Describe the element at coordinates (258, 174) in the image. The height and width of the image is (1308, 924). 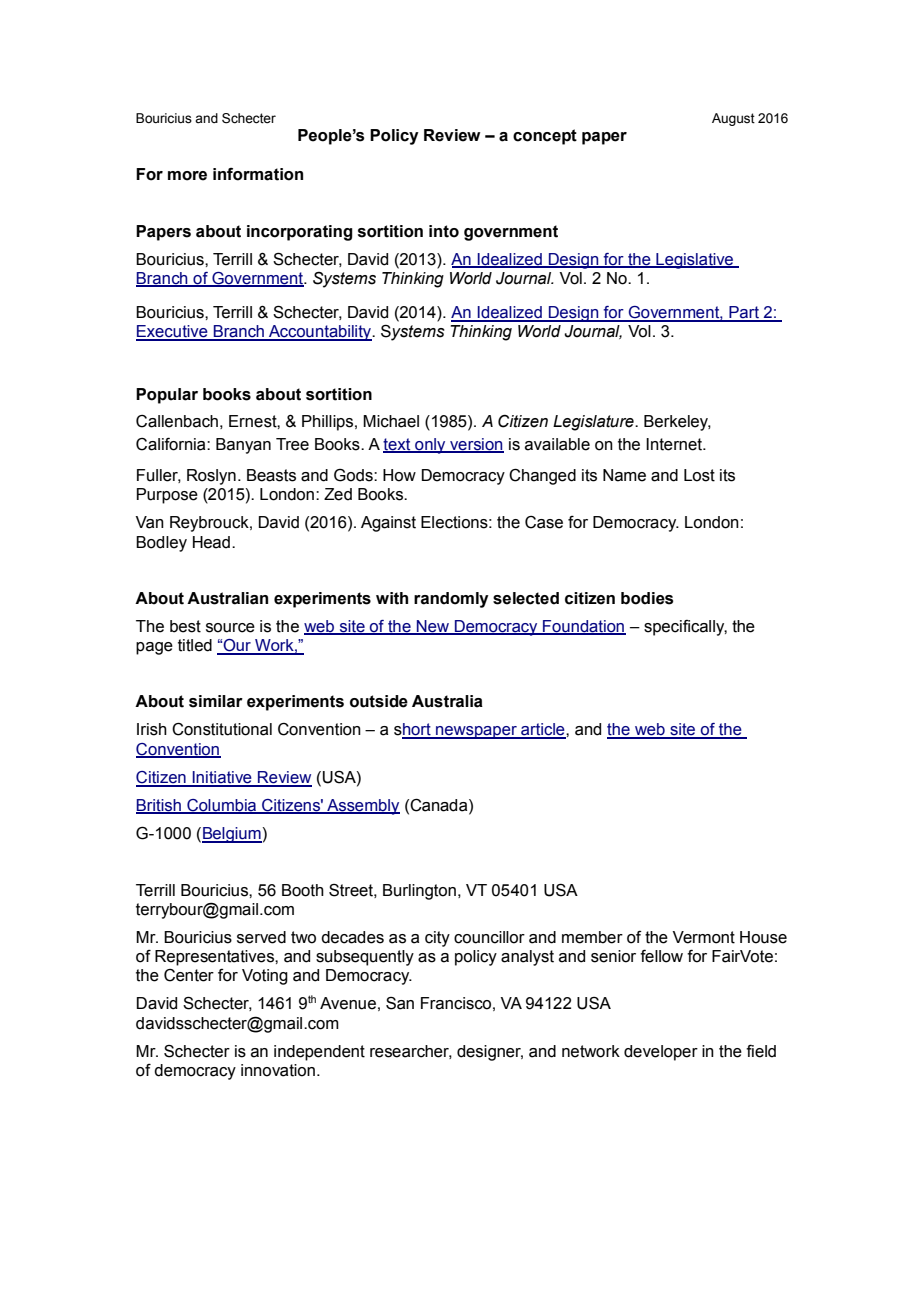
I see `information` at that location.
